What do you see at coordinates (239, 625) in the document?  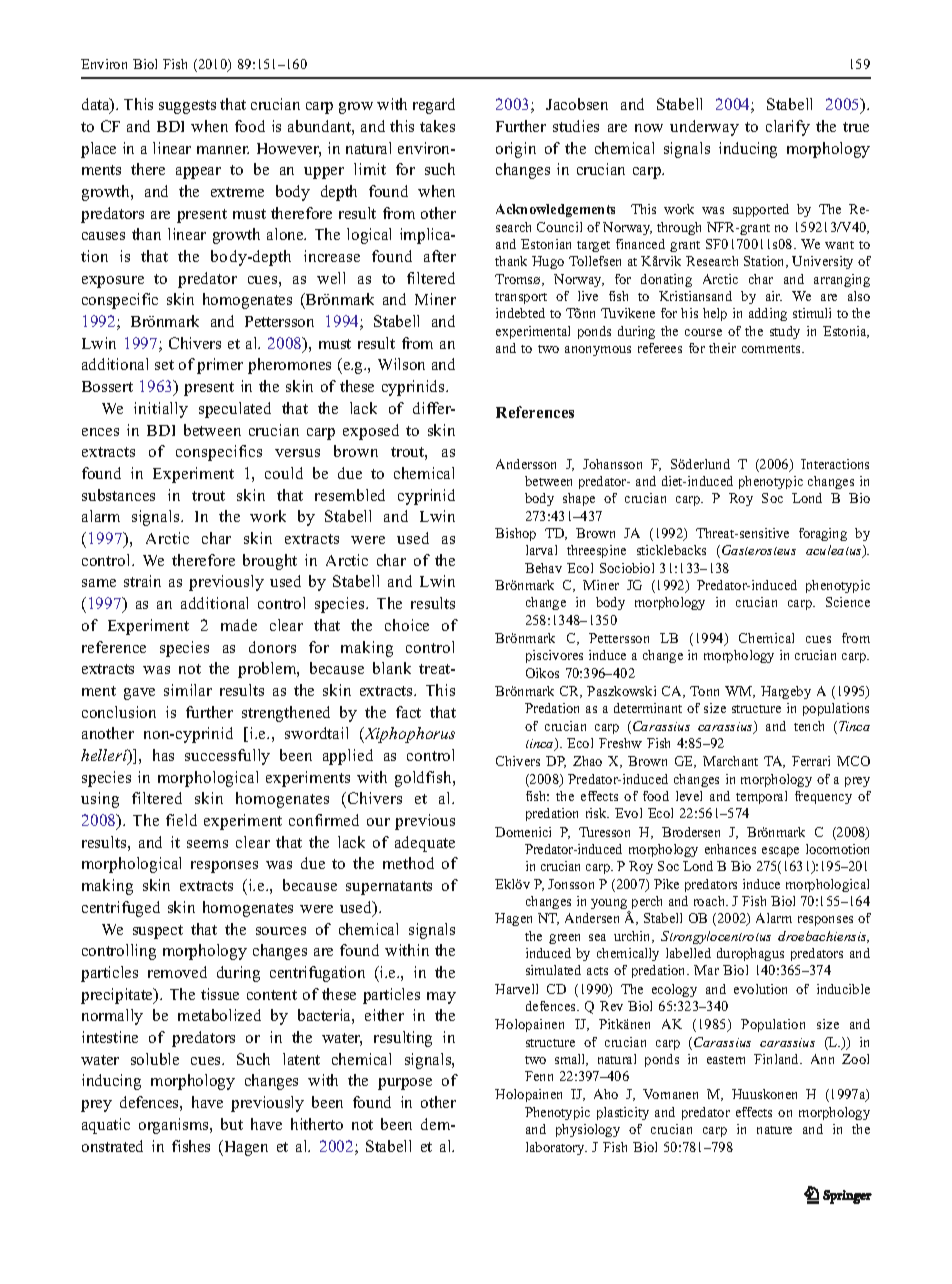 I see `made` at bounding box center [239, 625].
